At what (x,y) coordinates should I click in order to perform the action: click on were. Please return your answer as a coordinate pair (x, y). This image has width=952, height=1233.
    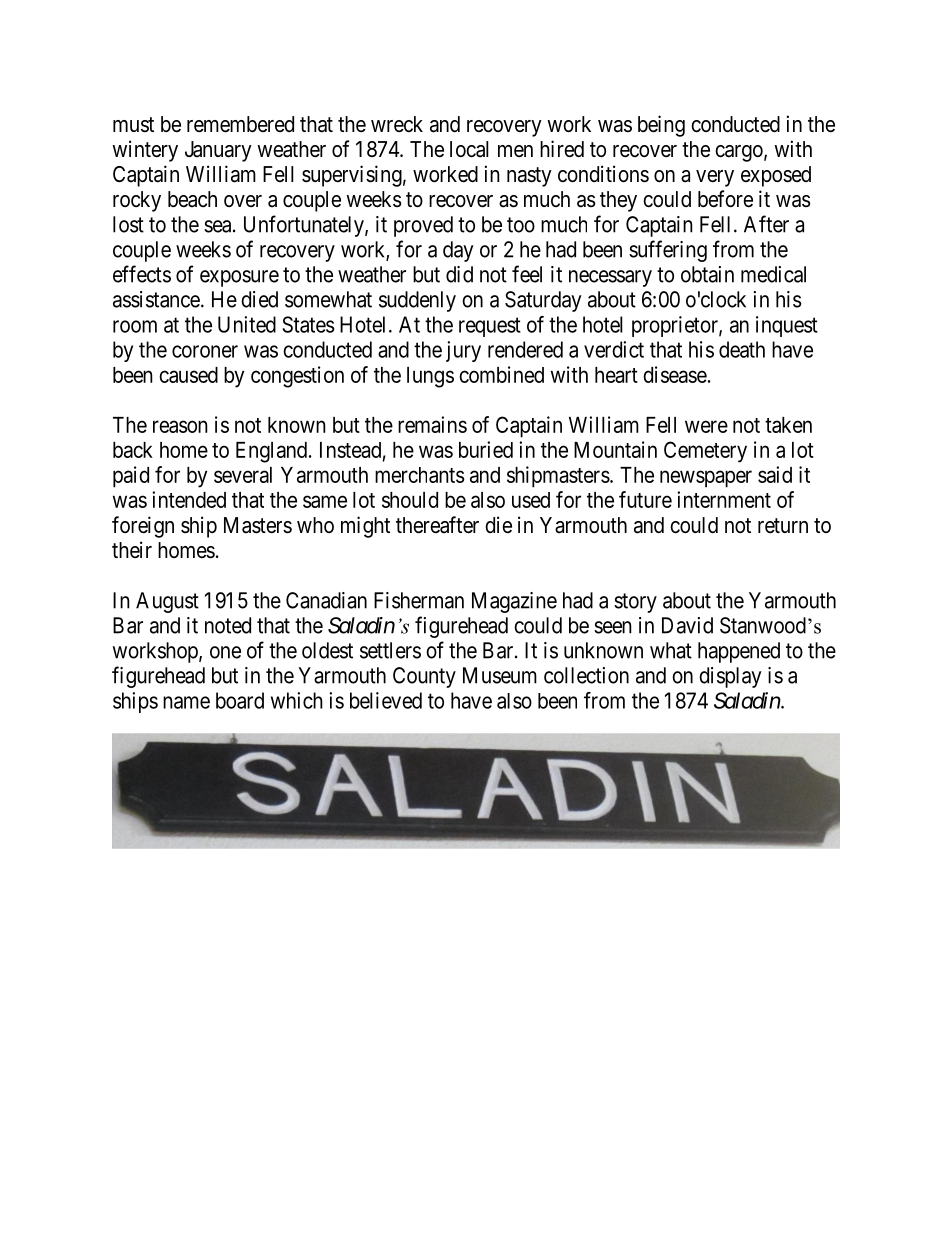
    Looking at the image, I should click on (706, 426).
